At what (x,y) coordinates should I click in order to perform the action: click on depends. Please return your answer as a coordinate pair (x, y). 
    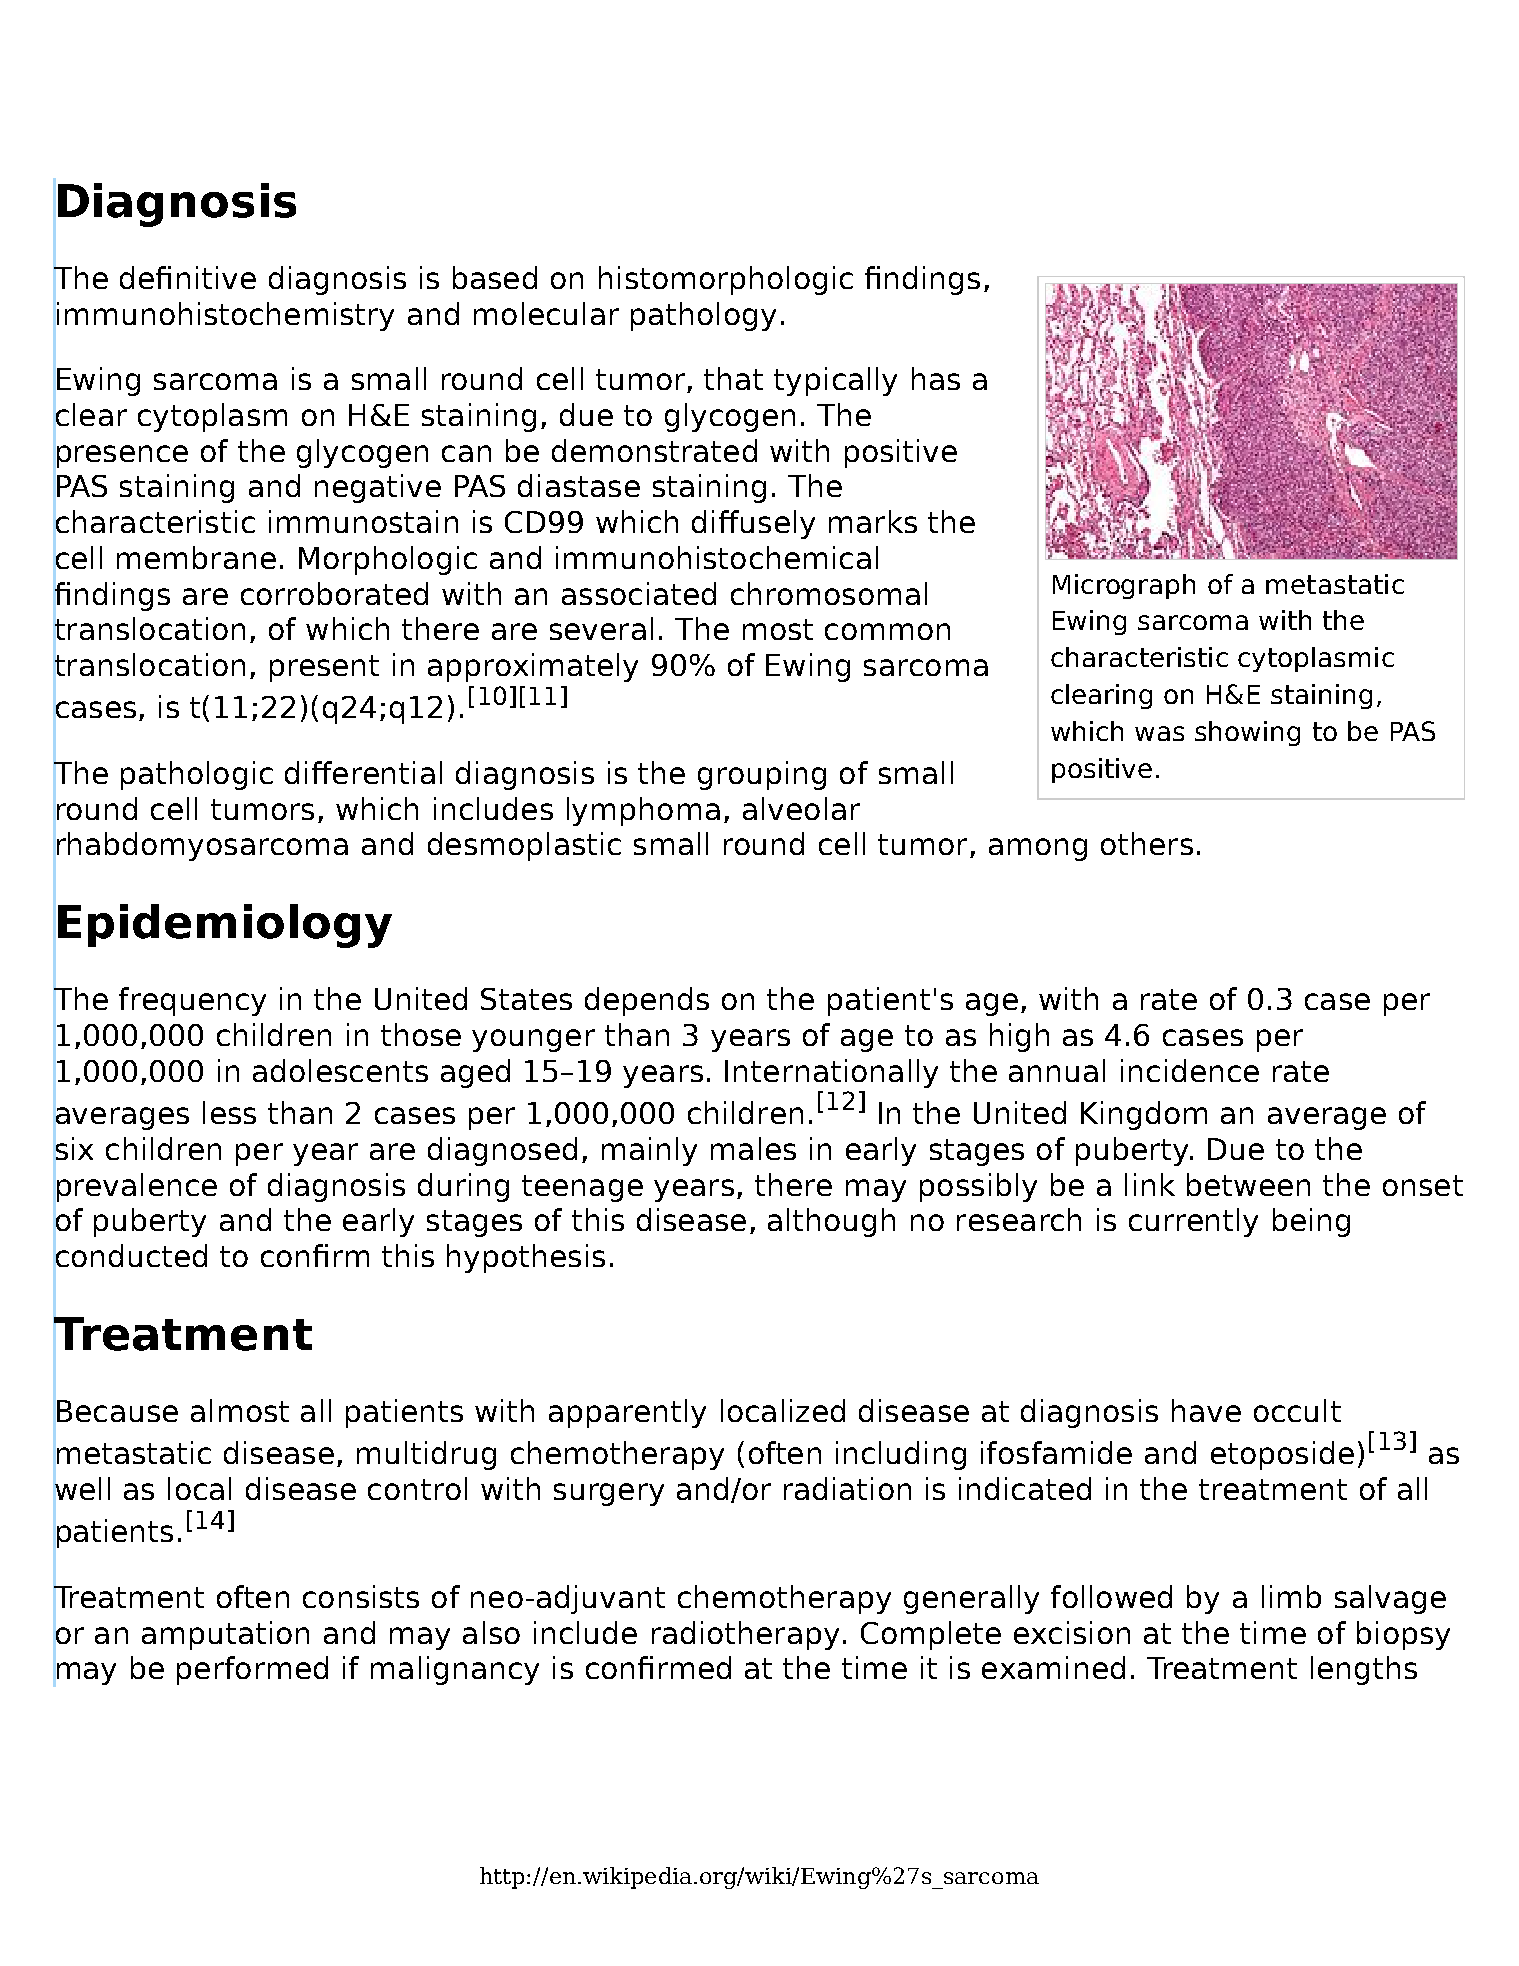
    Looking at the image, I should click on (647, 1001).
